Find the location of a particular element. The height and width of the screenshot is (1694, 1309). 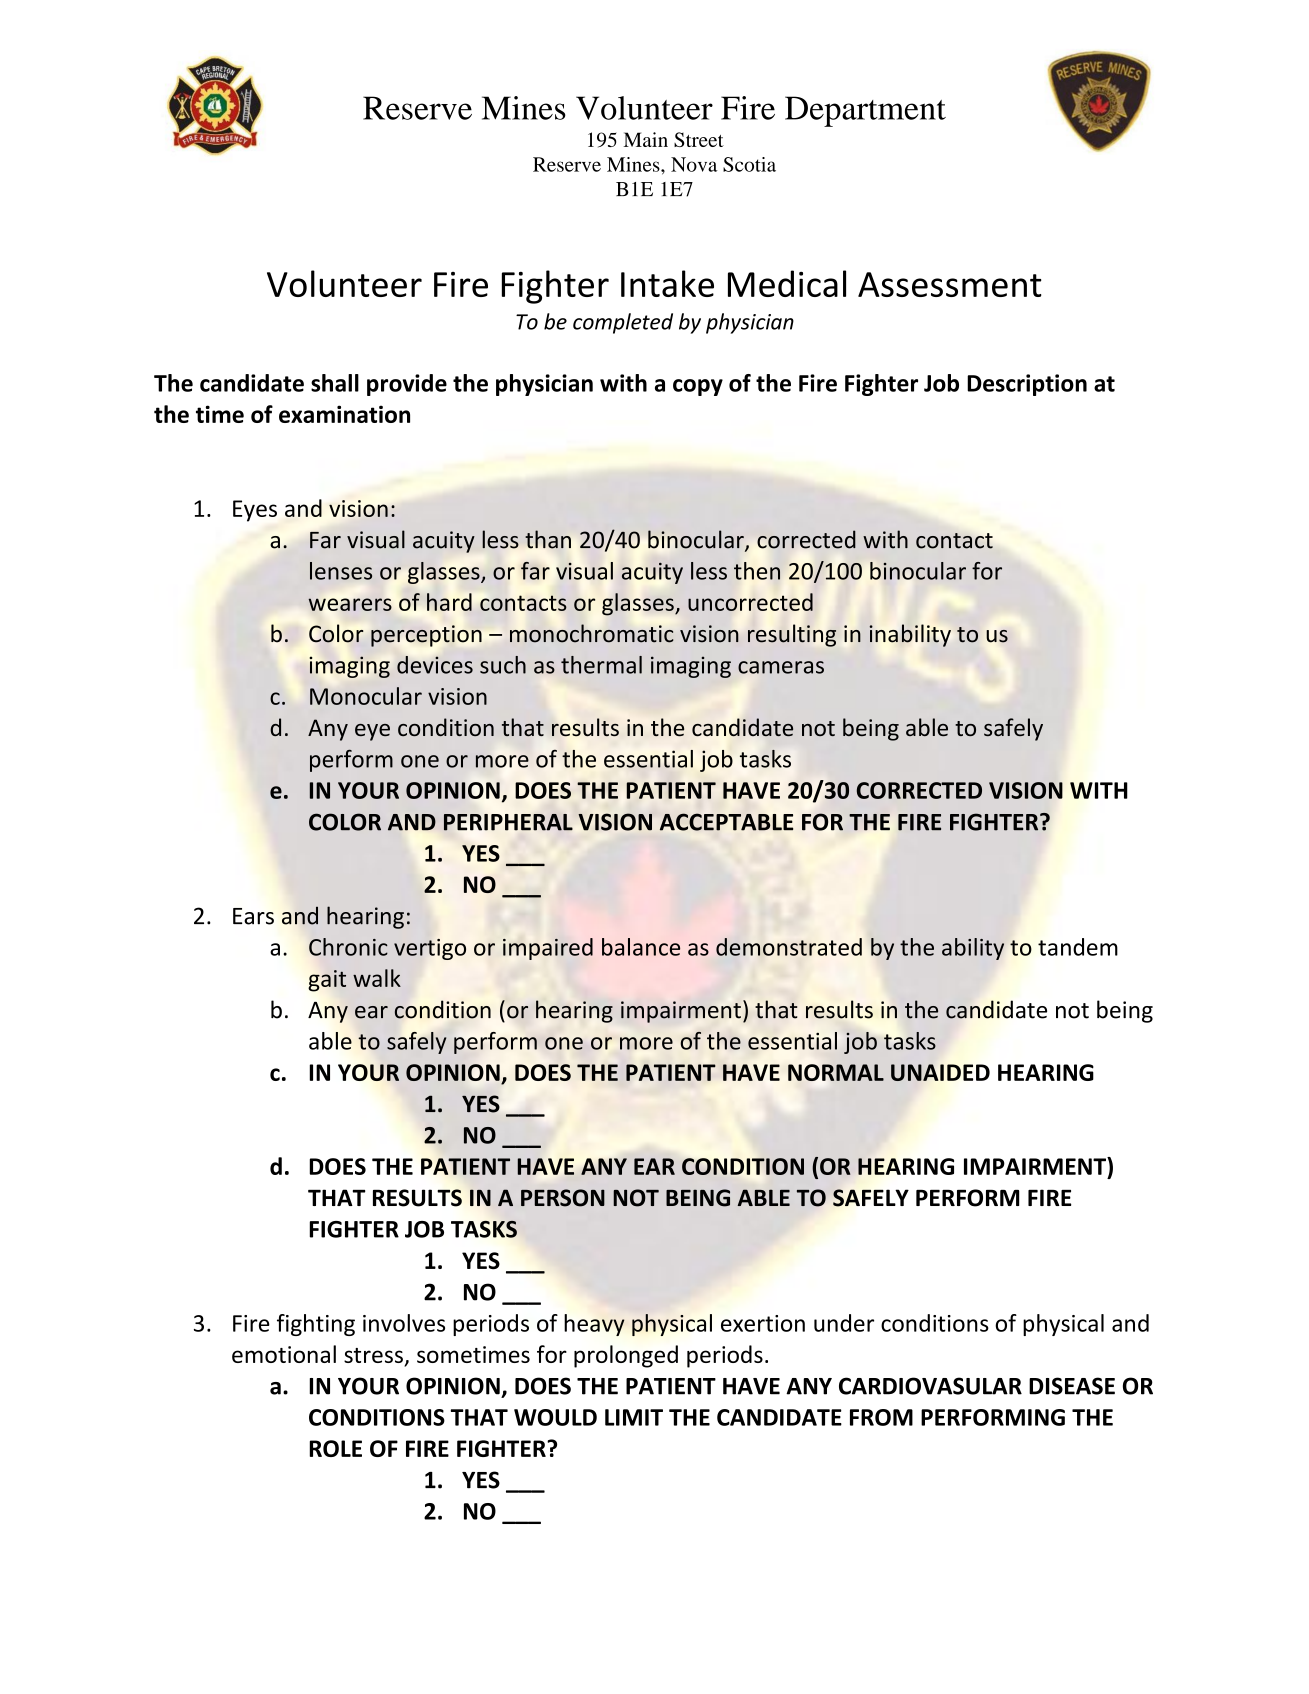

LIMIT is located at coordinates (634, 1417).
